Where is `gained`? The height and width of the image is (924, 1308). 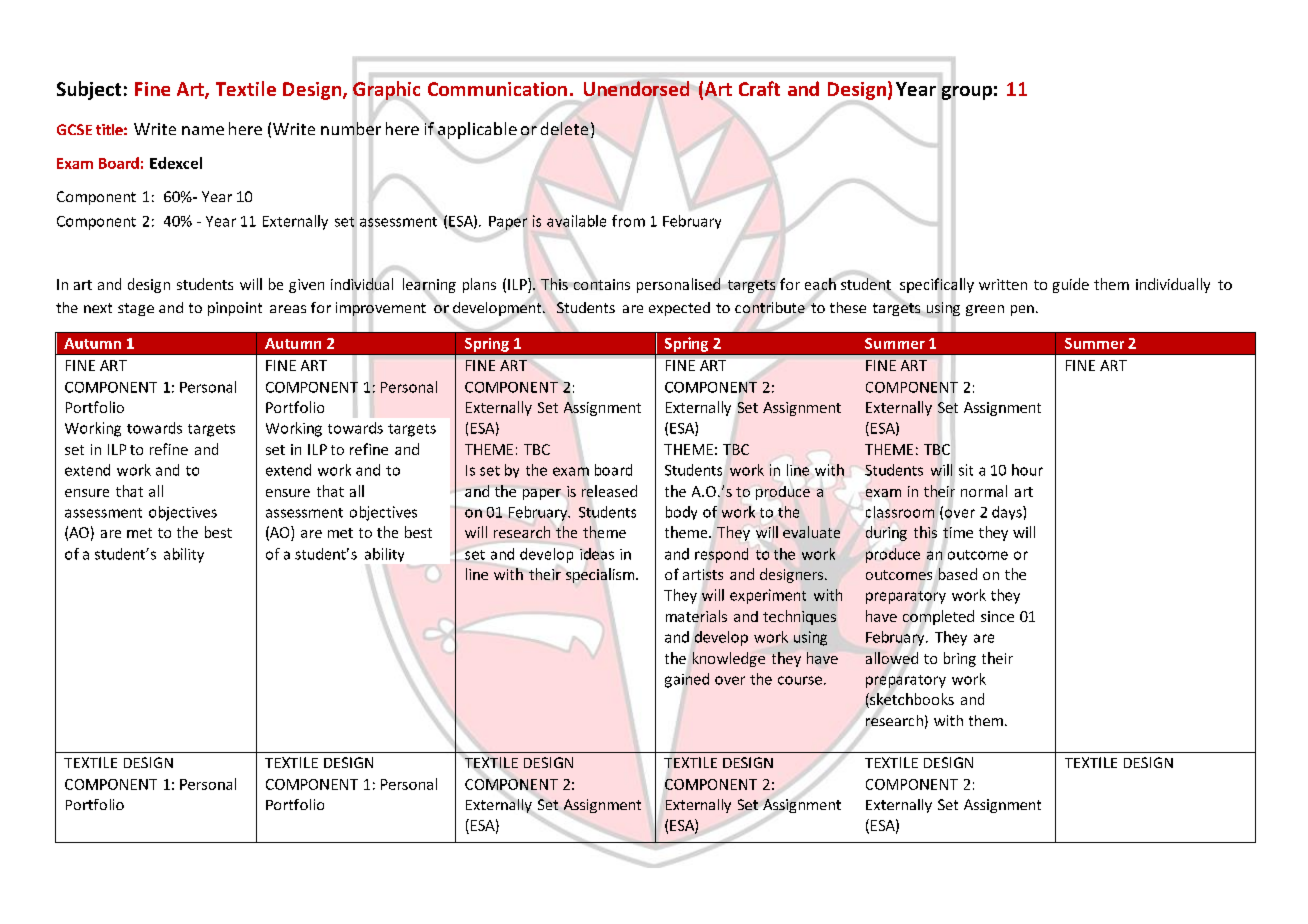 gained is located at coordinates (687, 680).
